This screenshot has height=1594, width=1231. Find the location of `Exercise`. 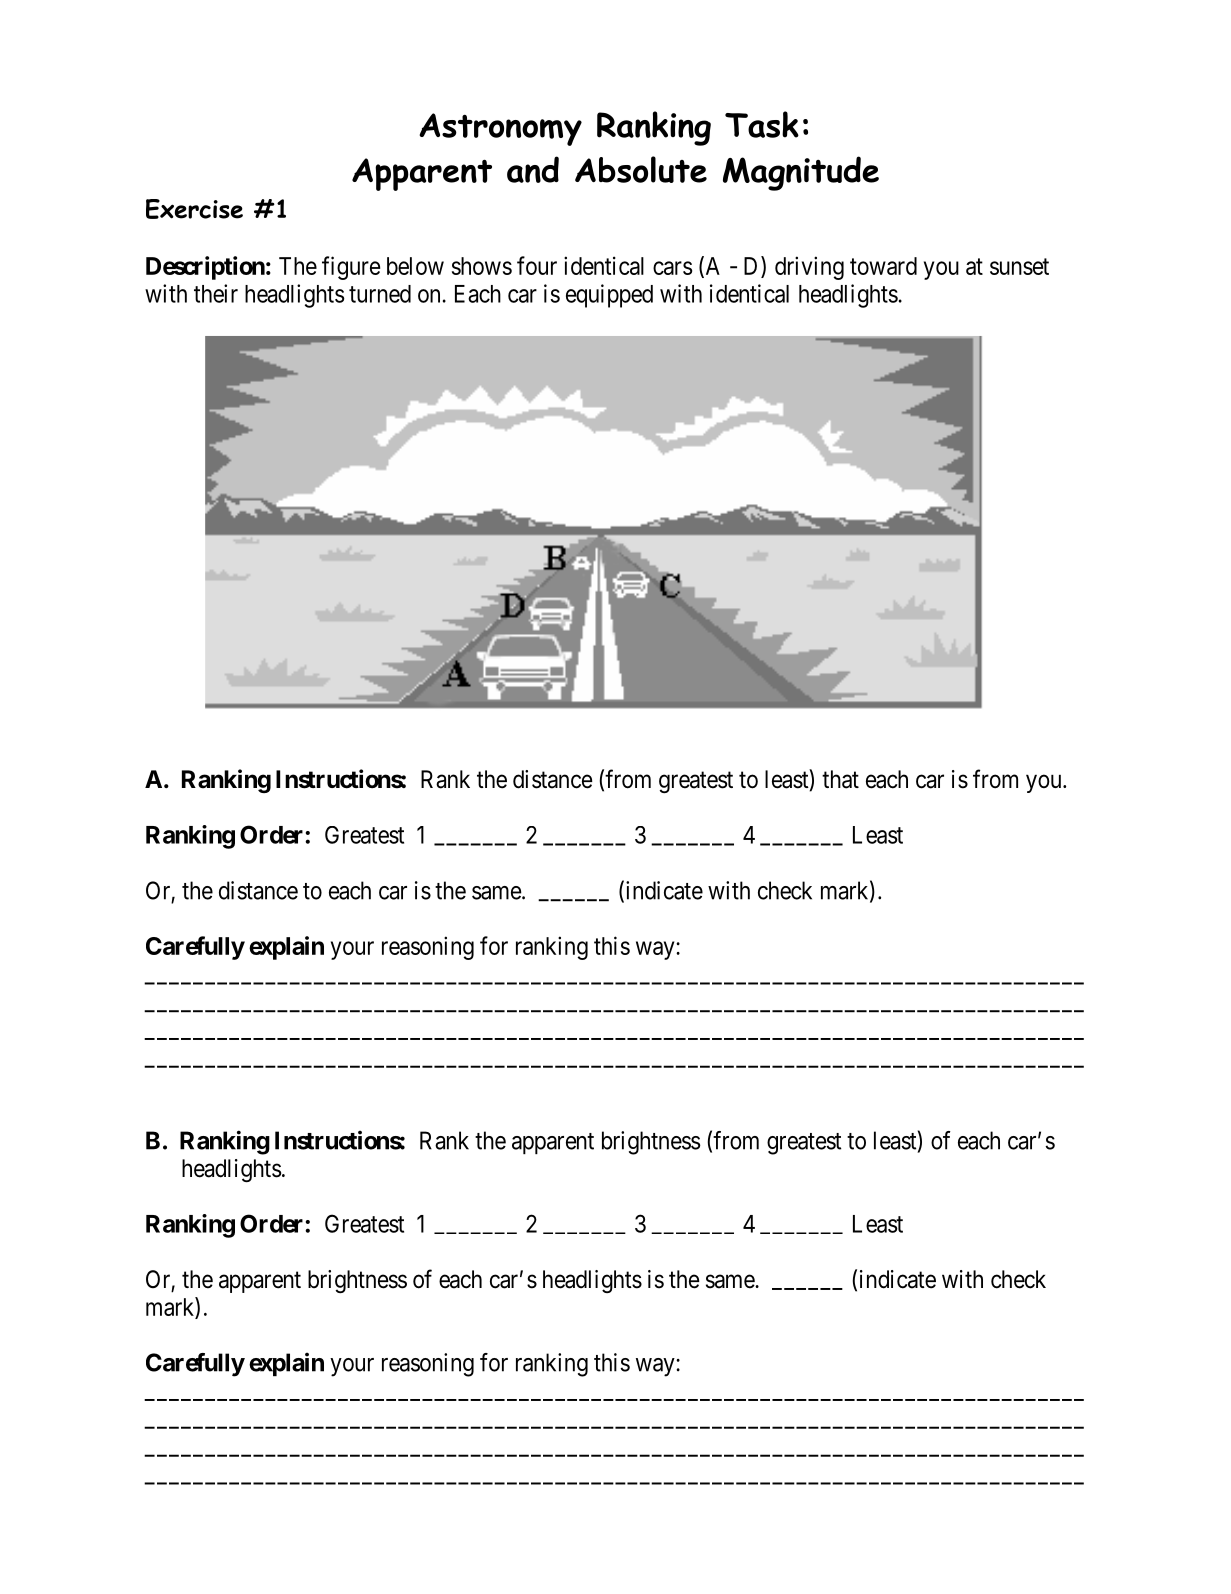

Exercise is located at coordinates (194, 209).
